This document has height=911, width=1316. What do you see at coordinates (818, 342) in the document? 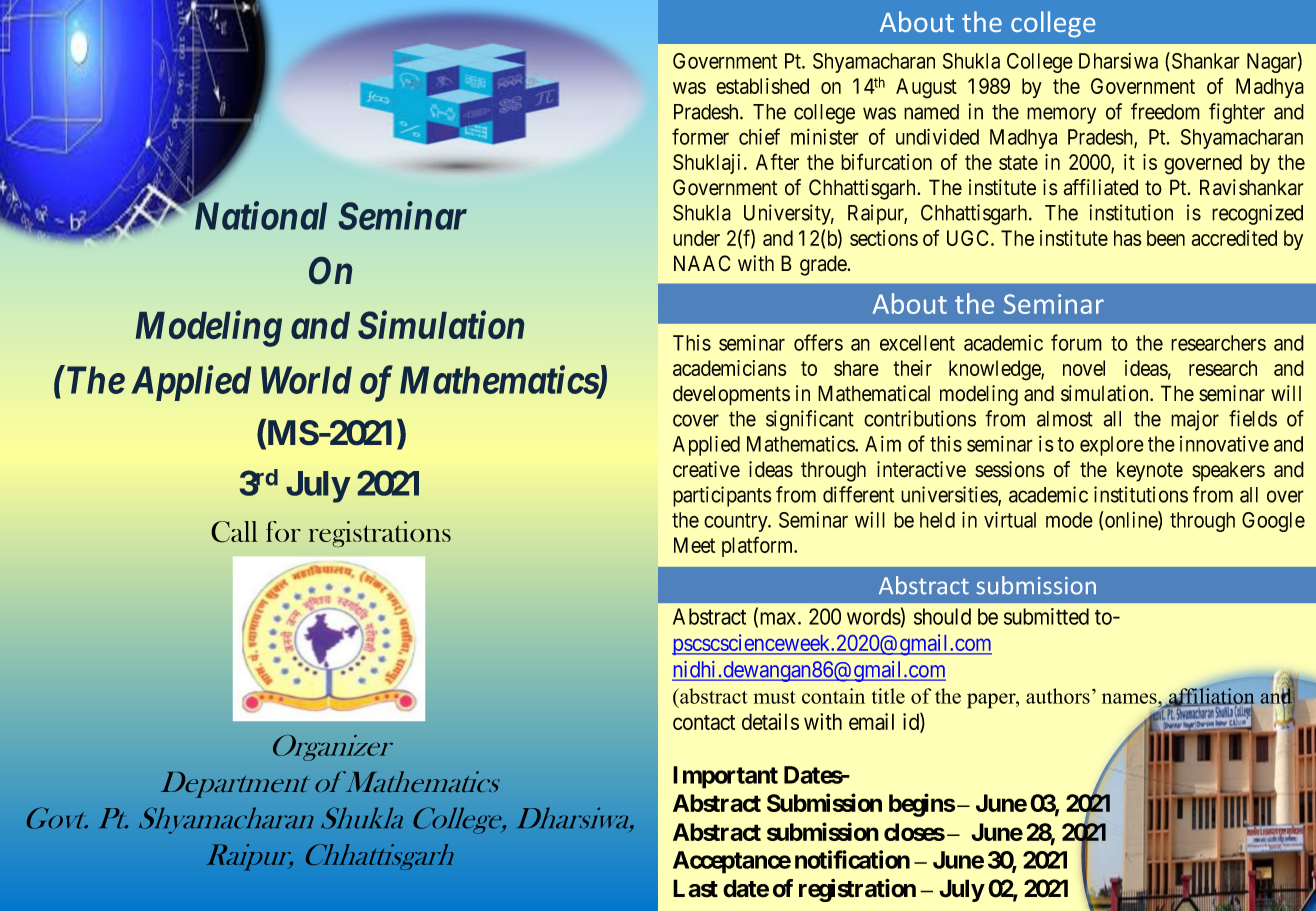
I see `offers` at bounding box center [818, 342].
